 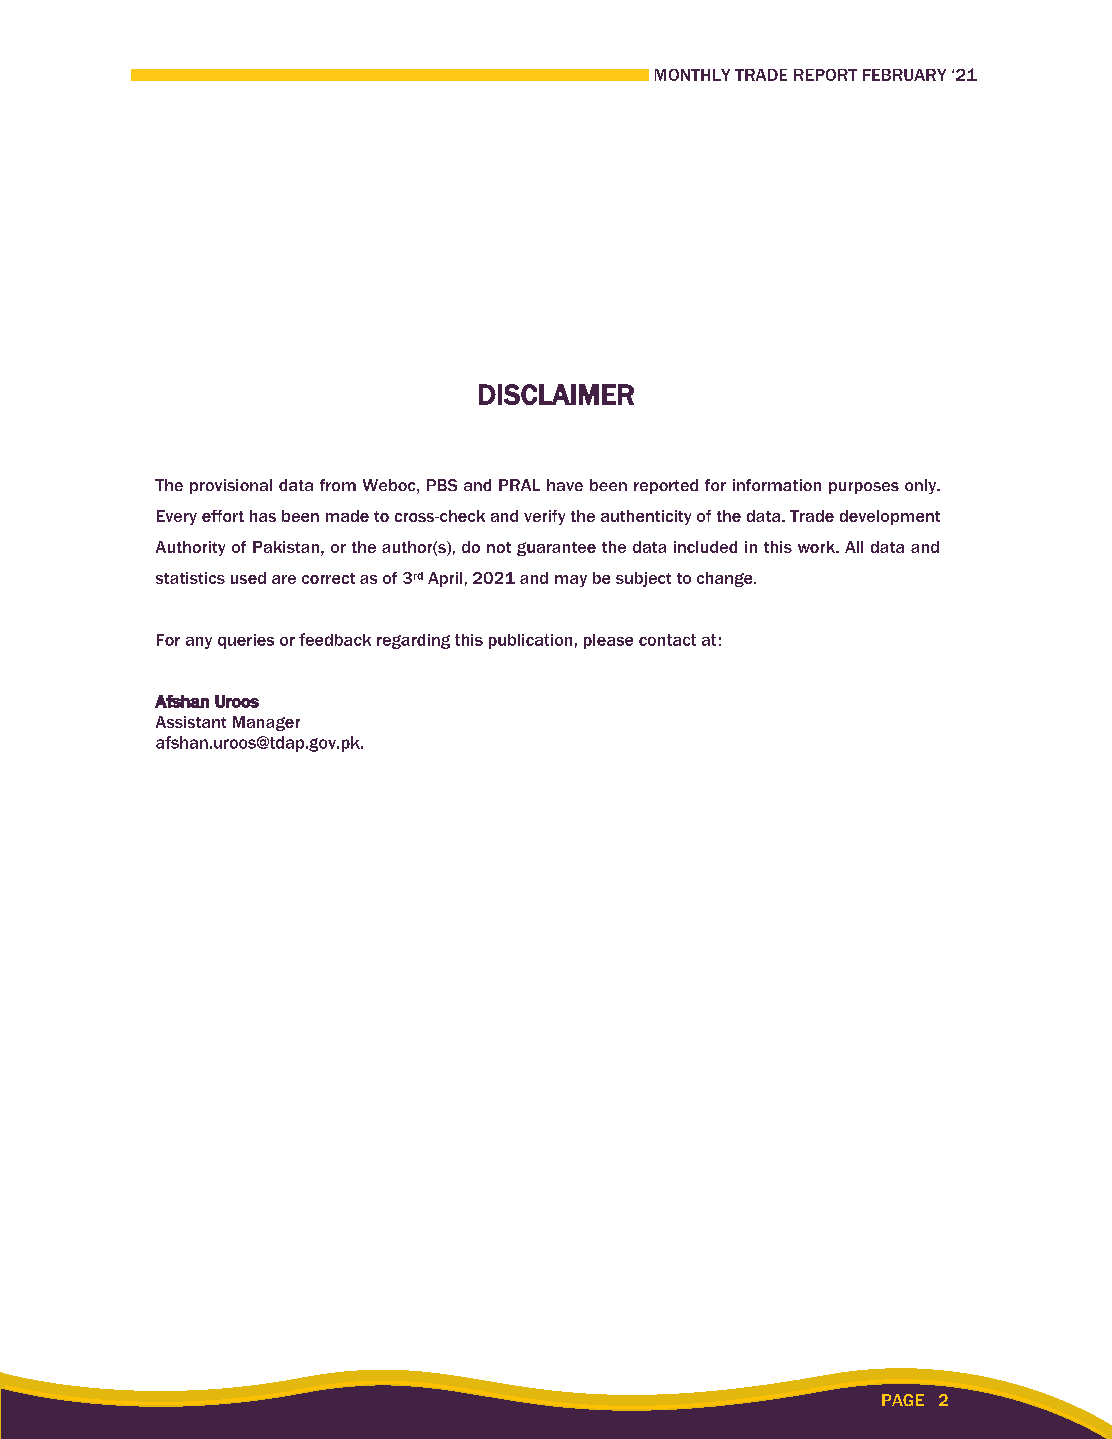 What do you see at coordinates (903, 1400) in the screenshot?
I see `PAGE` at bounding box center [903, 1400].
